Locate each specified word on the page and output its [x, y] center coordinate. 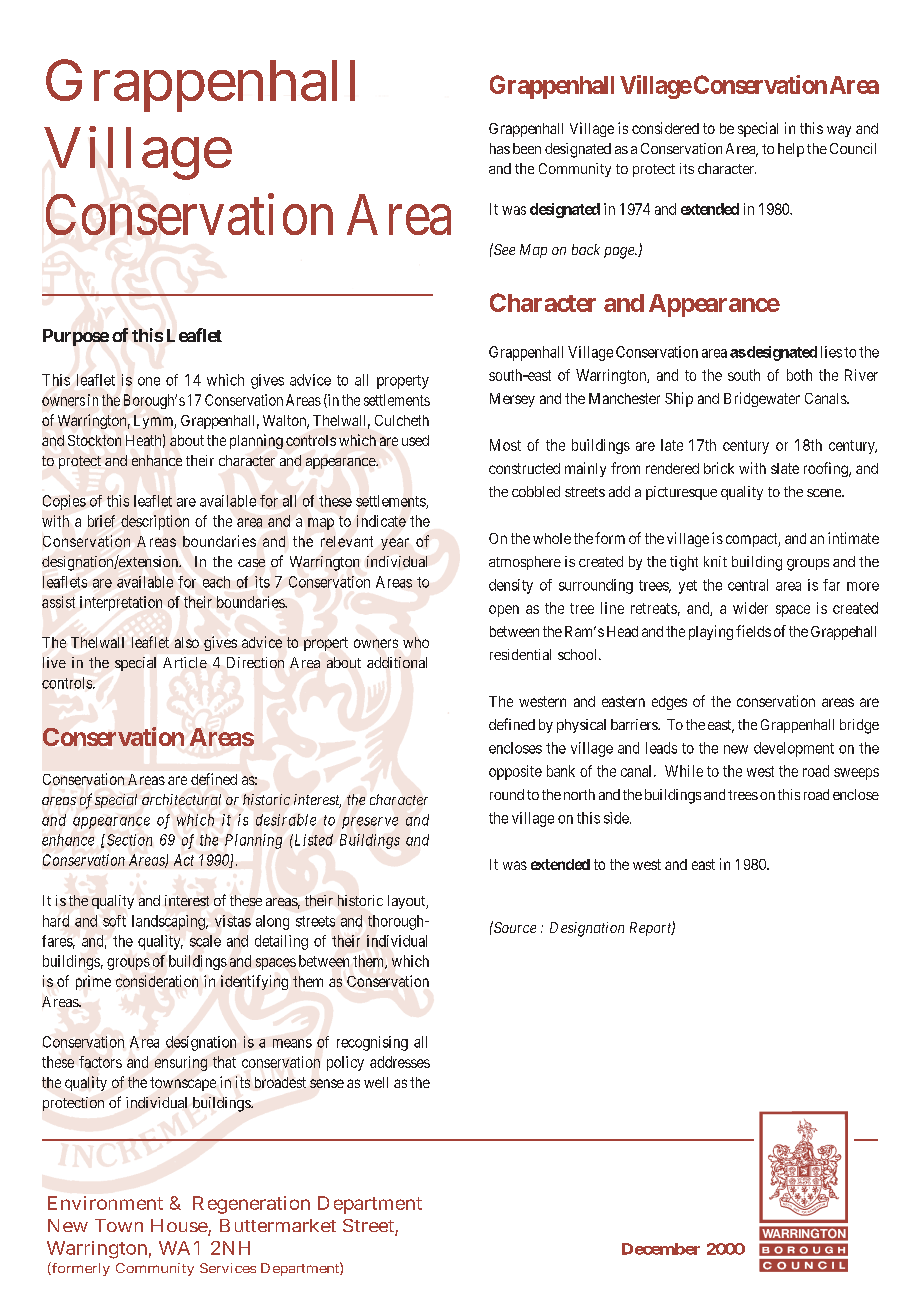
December [661, 1249]
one [149, 381]
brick [719, 468]
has [500, 148]
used [415, 440]
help [791, 150]
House [180, 1227]
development [794, 749]
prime [93, 982]
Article [185, 662]
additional [397, 662]
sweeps [856, 774]
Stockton [94, 440]
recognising [372, 1043]
